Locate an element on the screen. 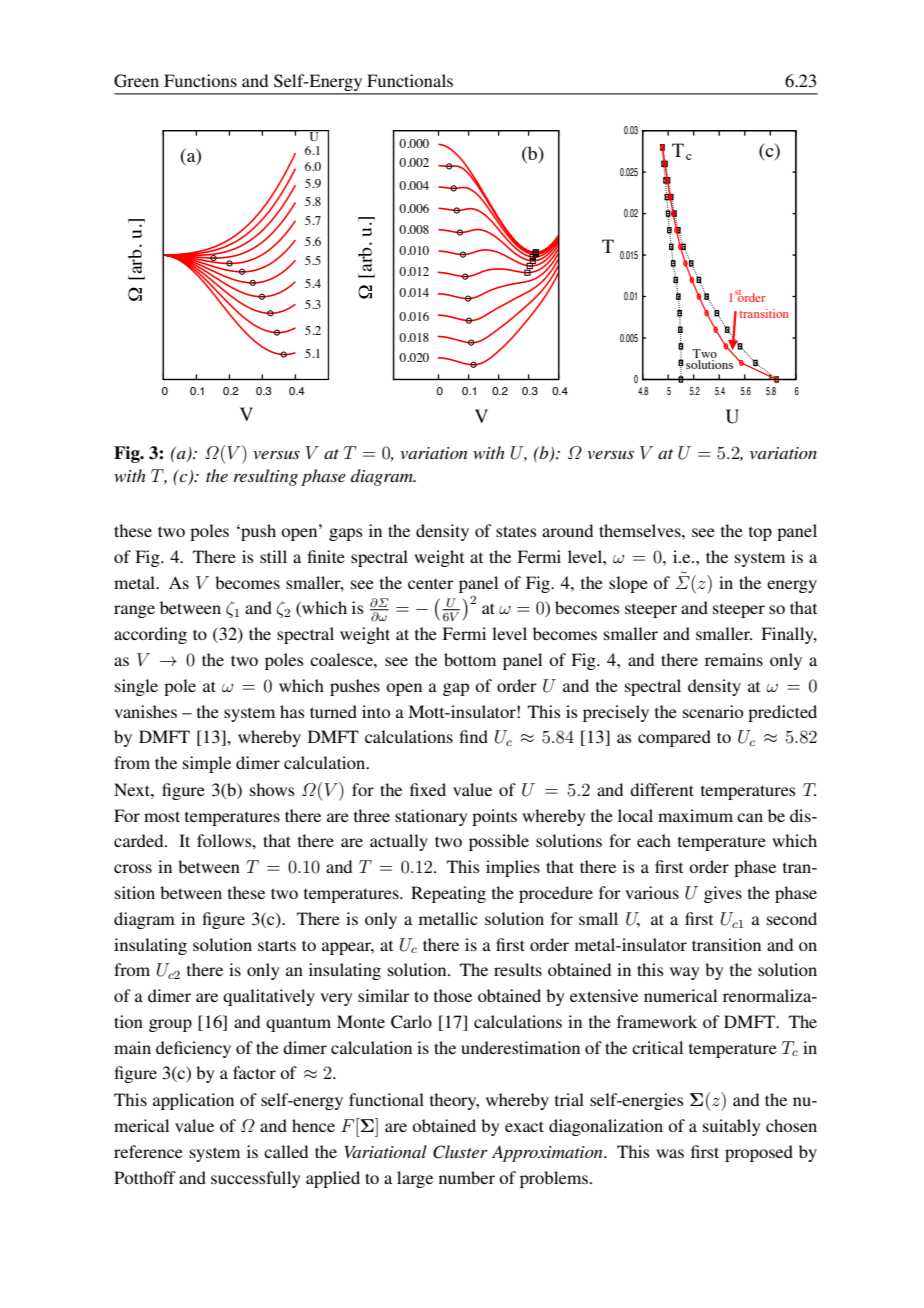 The width and height of the screenshot is (924, 1308). around is located at coordinates (567, 530).
